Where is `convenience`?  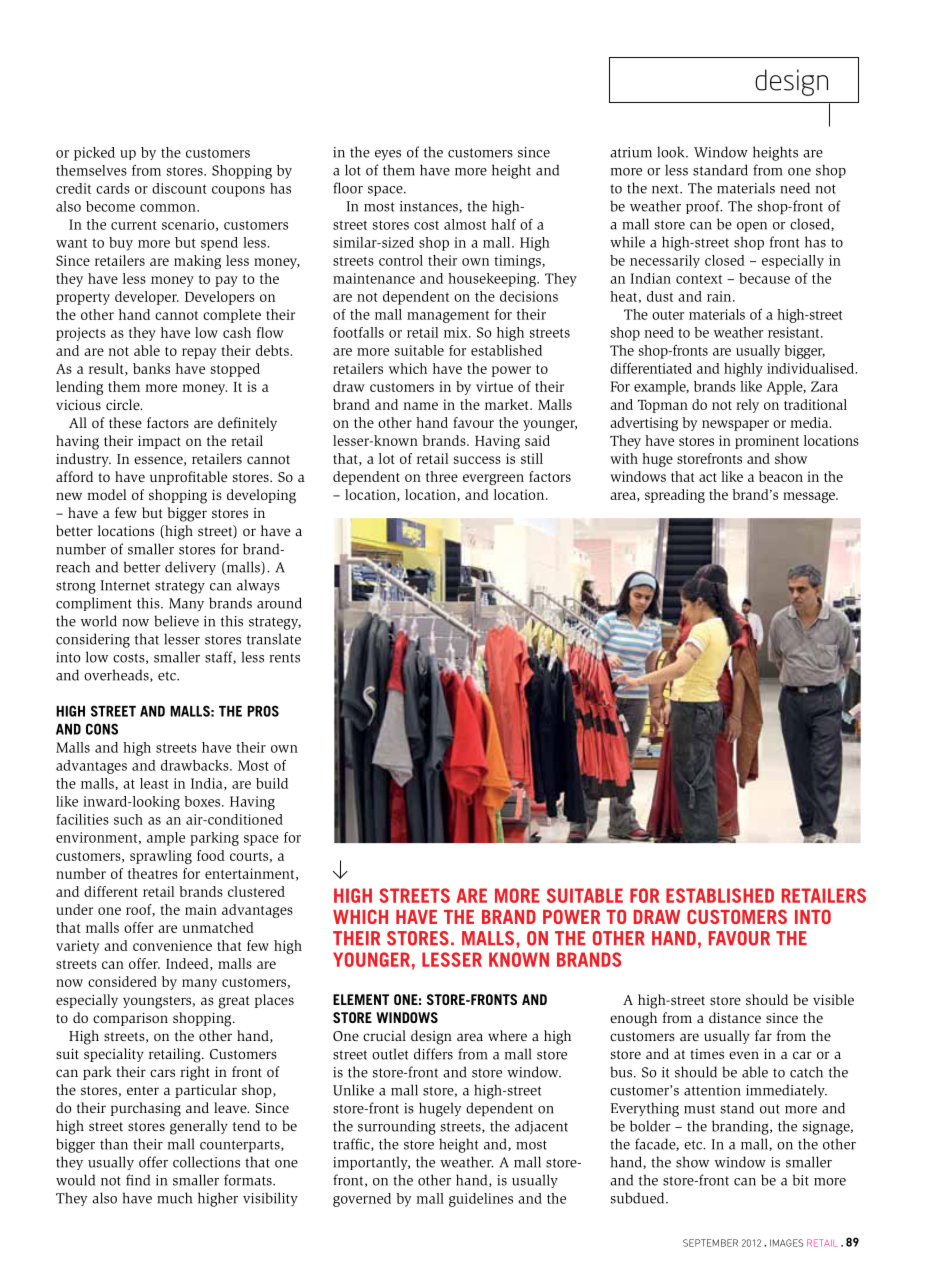 convenience is located at coordinates (172, 945).
